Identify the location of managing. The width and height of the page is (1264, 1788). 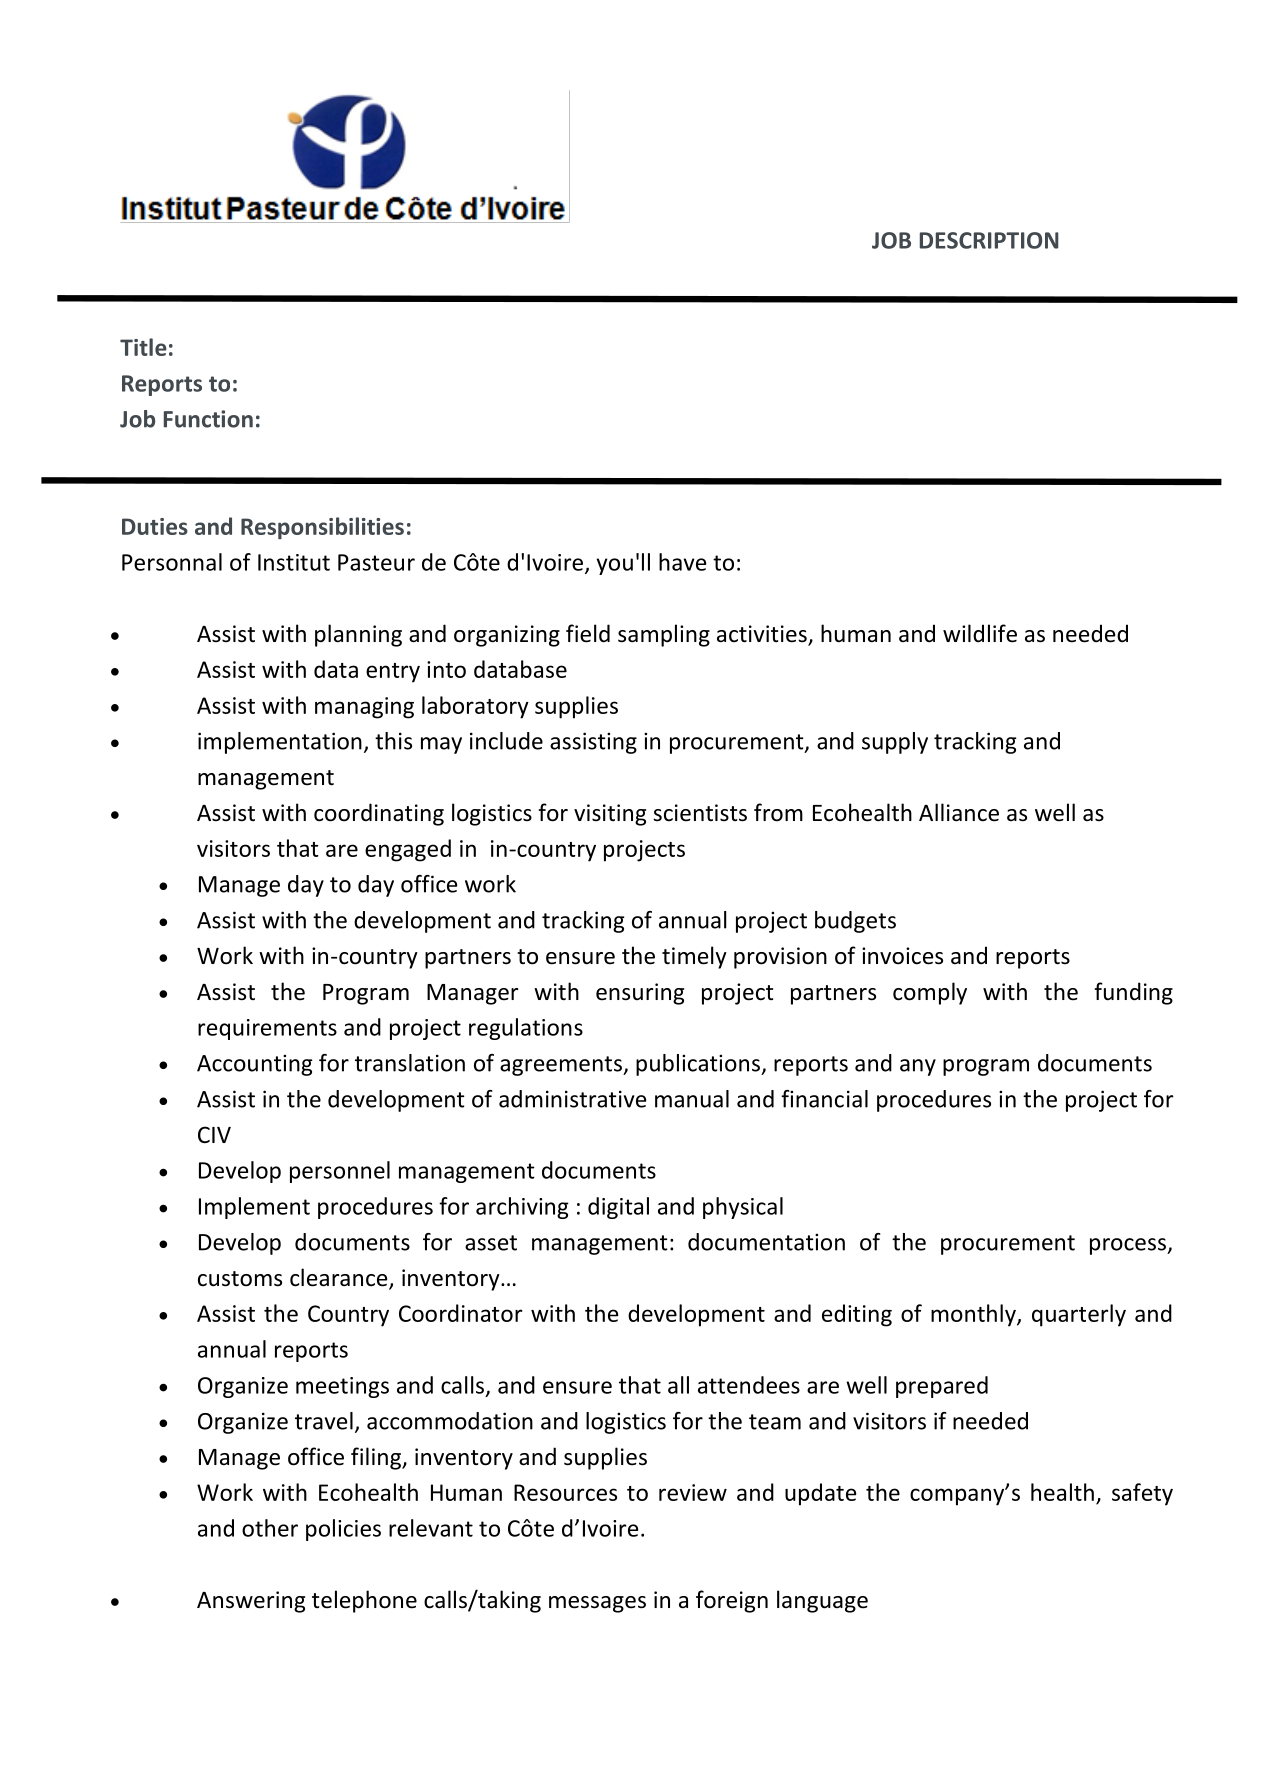
(364, 708).
